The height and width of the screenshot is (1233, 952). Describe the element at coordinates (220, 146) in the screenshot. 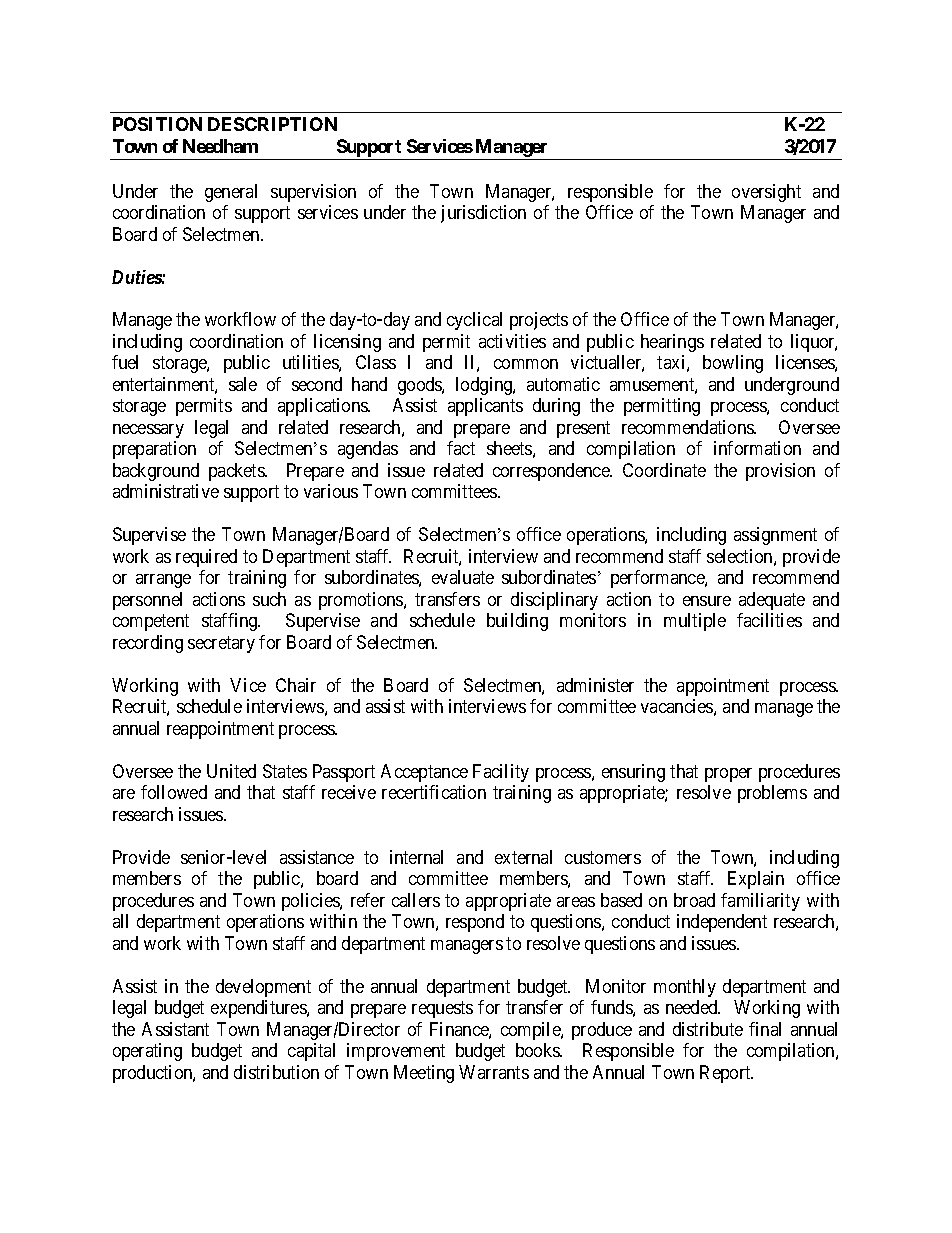

I see `Needham` at that location.
